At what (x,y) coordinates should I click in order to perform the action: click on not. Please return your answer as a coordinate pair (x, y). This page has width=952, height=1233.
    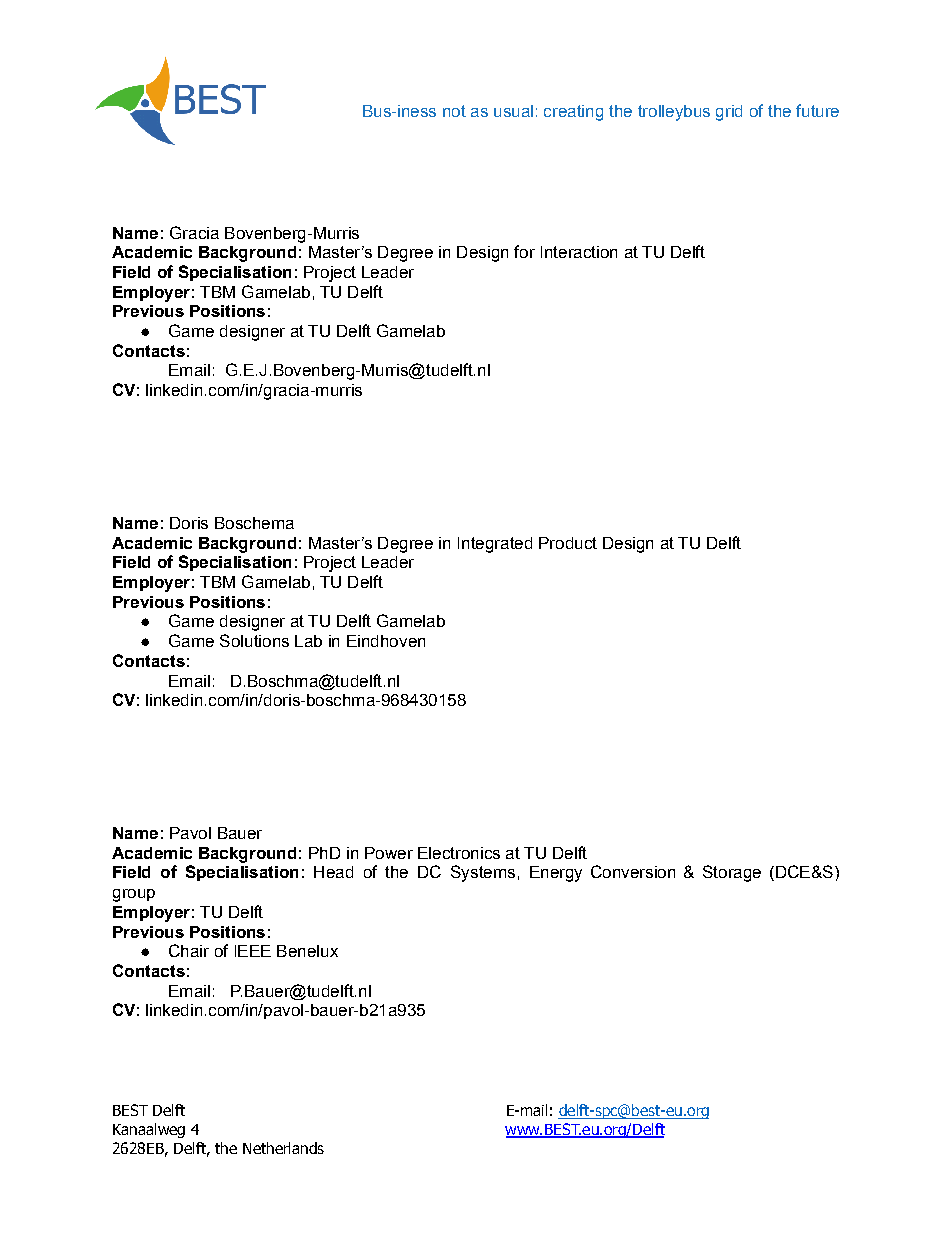
    Looking at the image, I should click on (454, 111).
